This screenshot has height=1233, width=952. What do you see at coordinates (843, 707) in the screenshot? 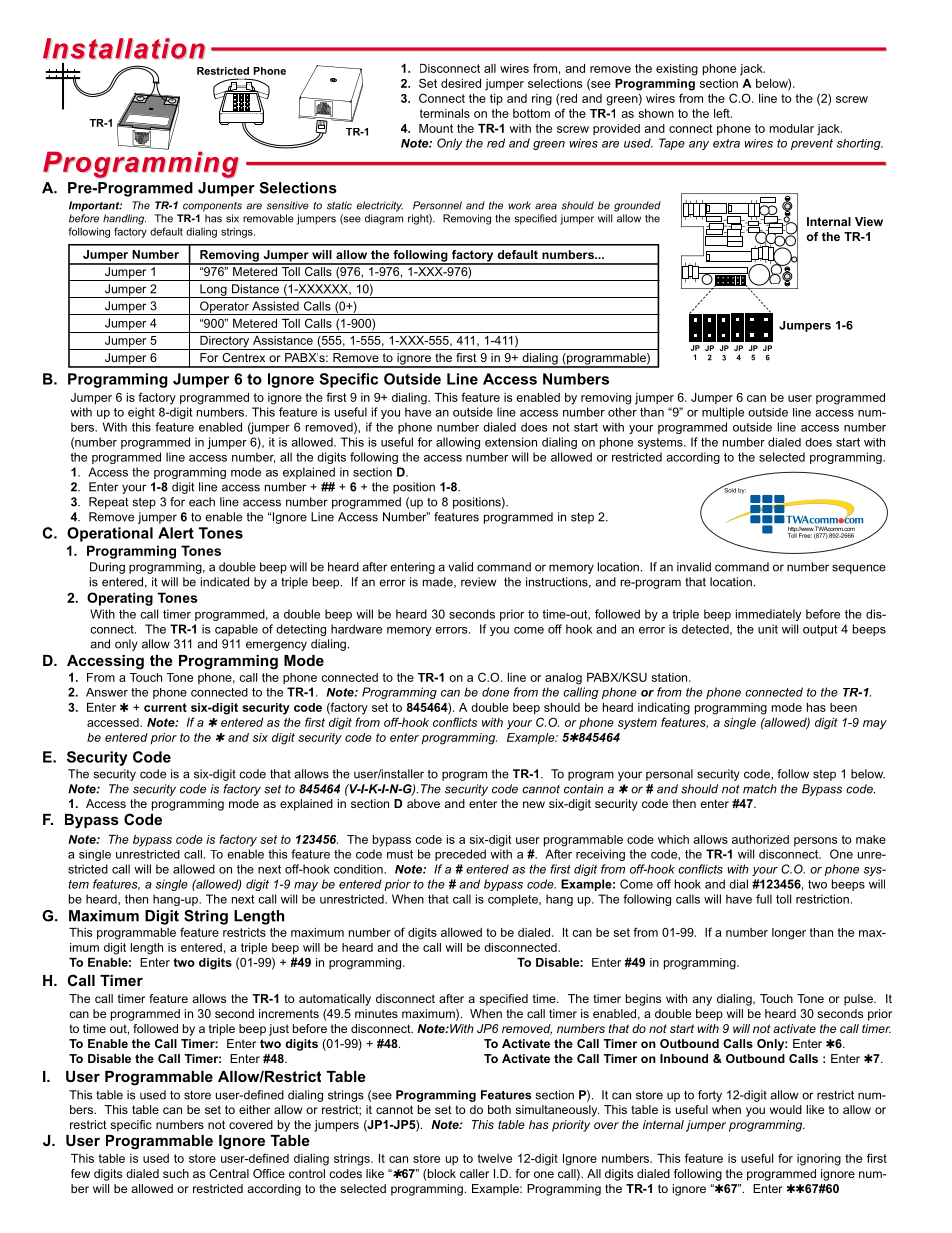
I see `been` at bounding box center [843, 707].
